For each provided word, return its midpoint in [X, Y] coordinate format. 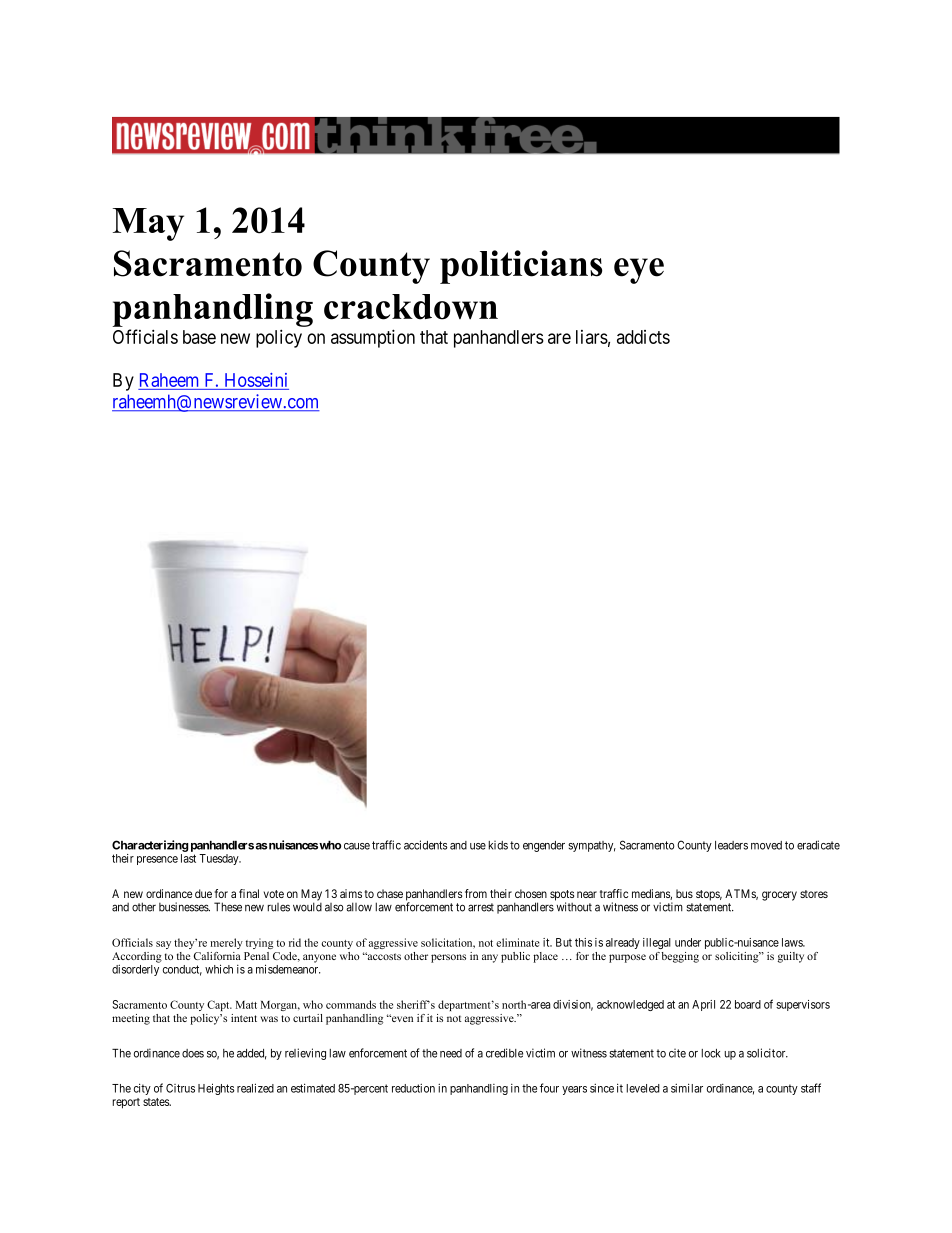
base [199, 337]
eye [639, 271]
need [451, 1053]
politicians [521, 267]
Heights [216, 1089]
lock [711, 1053]
